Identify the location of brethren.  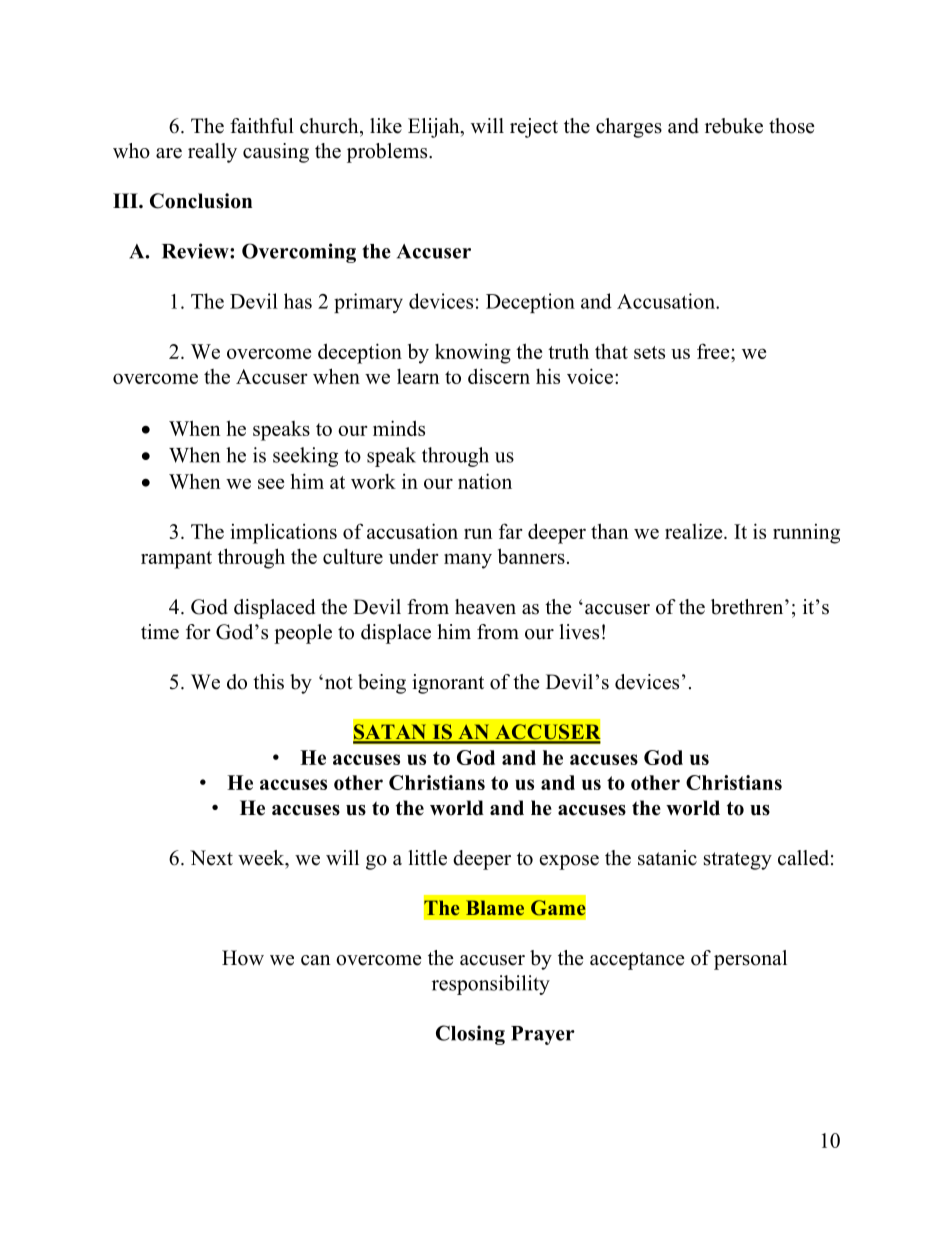
(748, 607).
